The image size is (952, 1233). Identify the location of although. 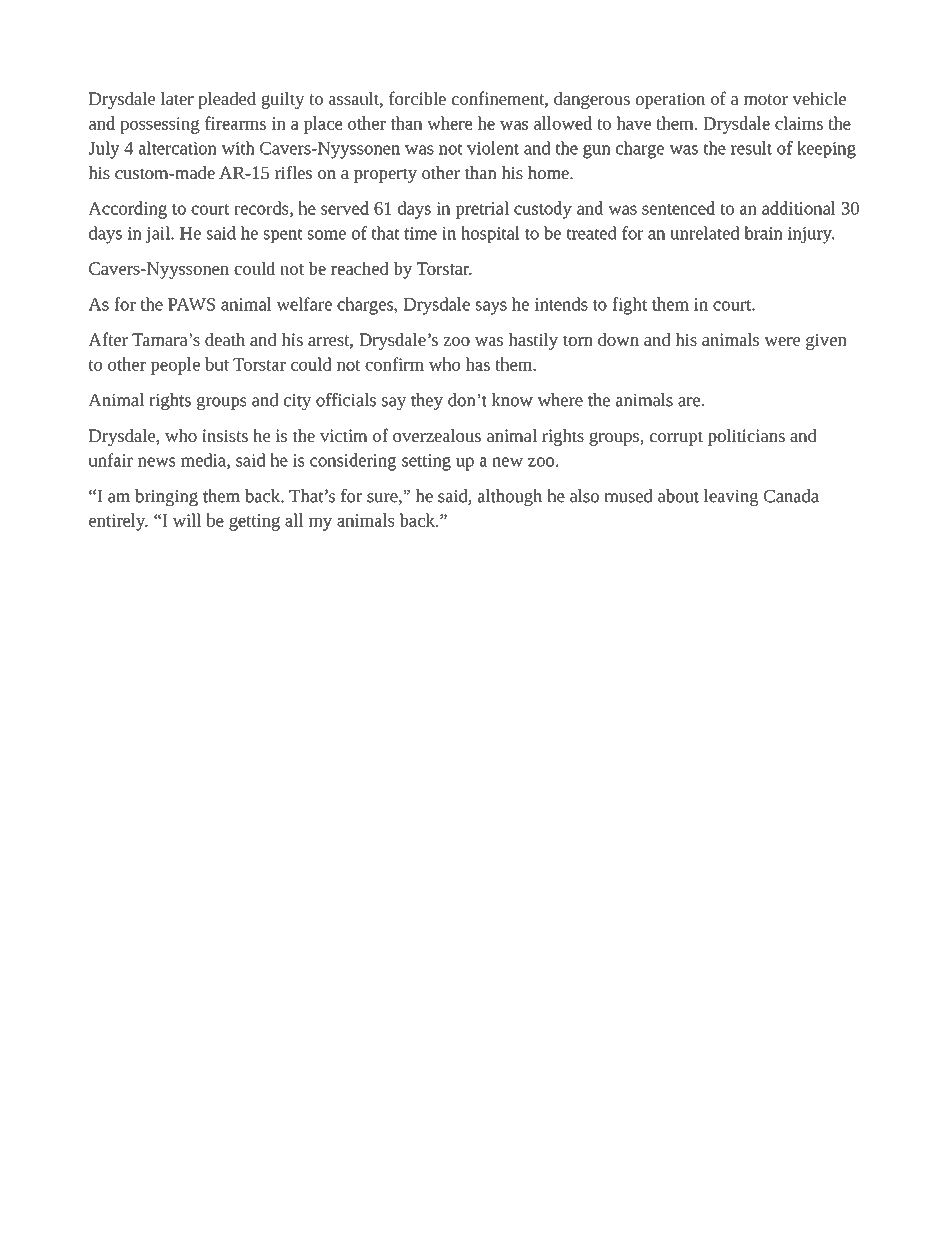
(510, 497).
